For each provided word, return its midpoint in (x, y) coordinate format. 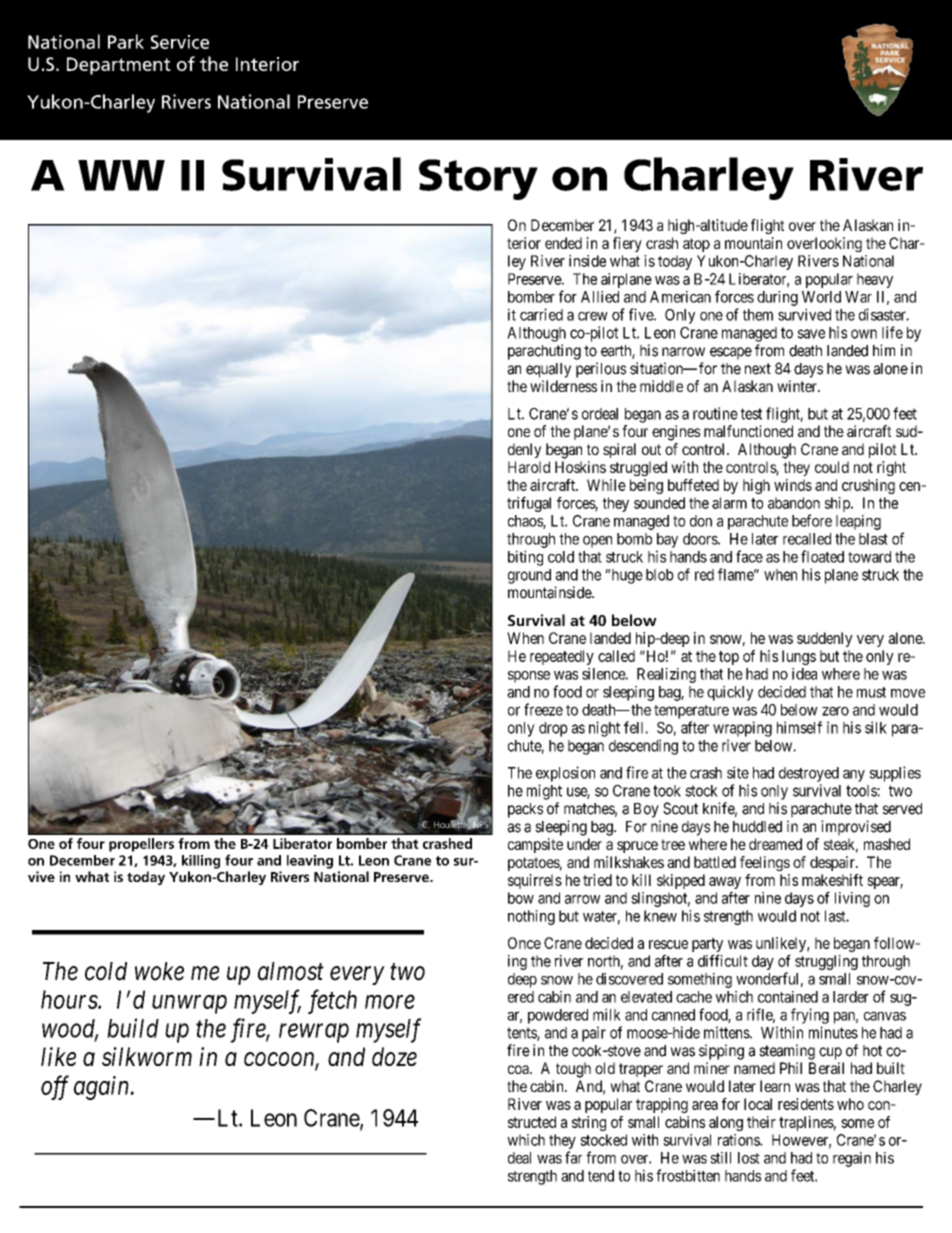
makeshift (832, 880)
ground (529, 576)
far (573, 1157)
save (811, 334)
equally (548, 370)
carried (541, 314)
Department (119, 66)
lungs (799, 657)
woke (159, 971)
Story (478, 179)
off (55, 1087)
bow (521, 898)
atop (696, 245)
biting (525, 558)
